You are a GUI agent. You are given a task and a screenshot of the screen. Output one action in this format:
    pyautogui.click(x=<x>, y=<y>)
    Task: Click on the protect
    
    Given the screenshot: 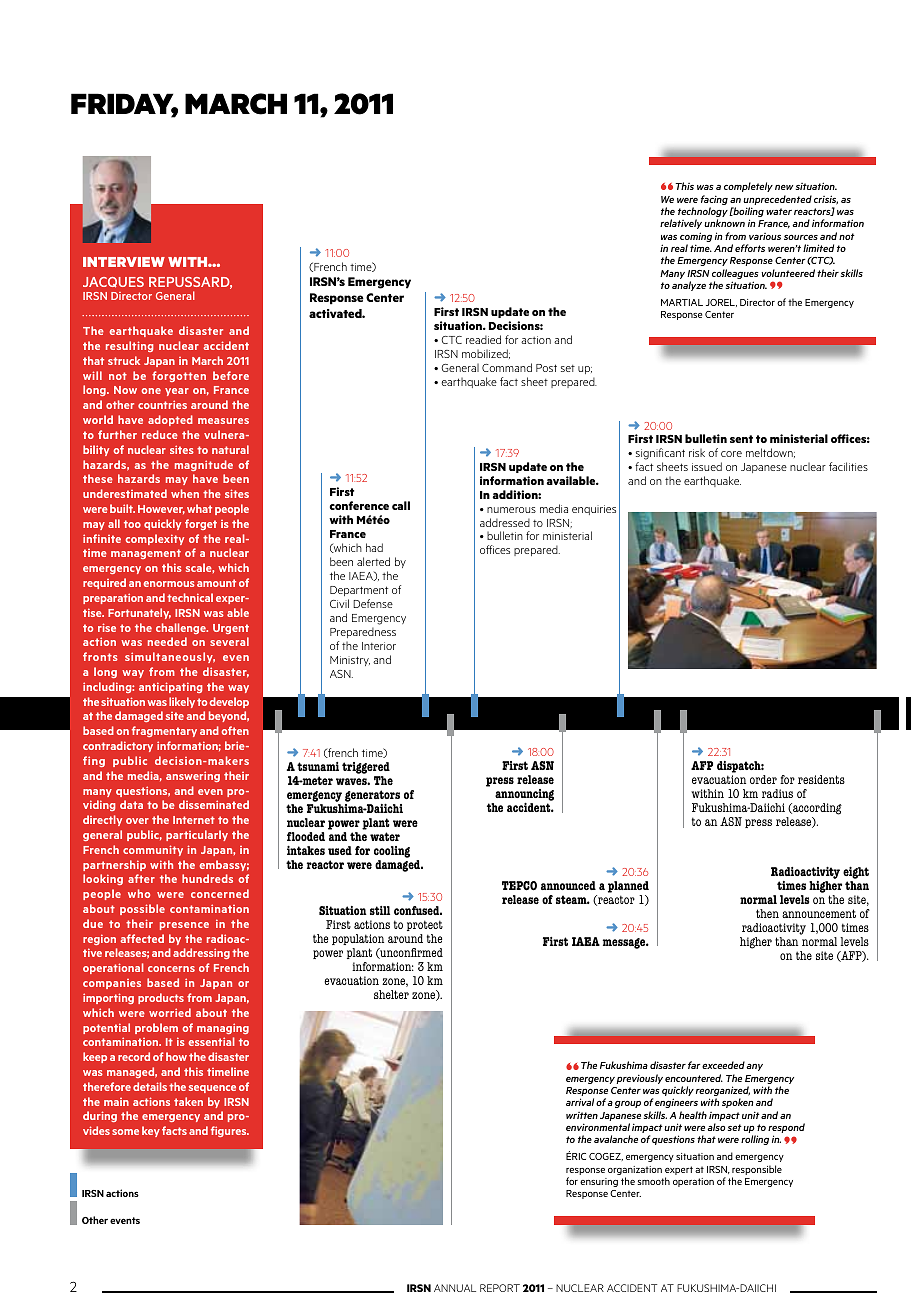 What is the action you would take?
    pyautogui.click(x=425, y=925)
